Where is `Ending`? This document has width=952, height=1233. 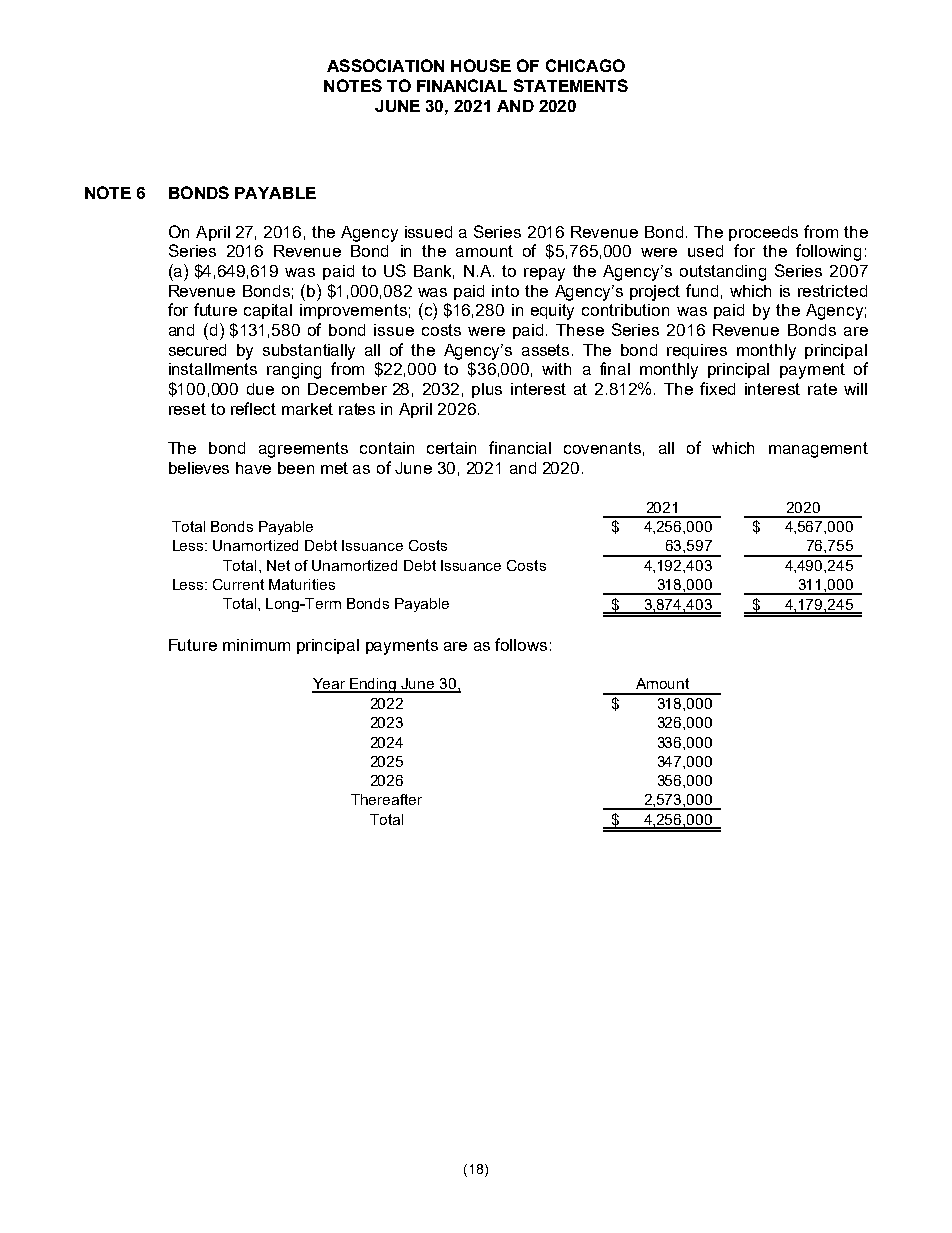 Ending is located at coordinates (373, 685).
